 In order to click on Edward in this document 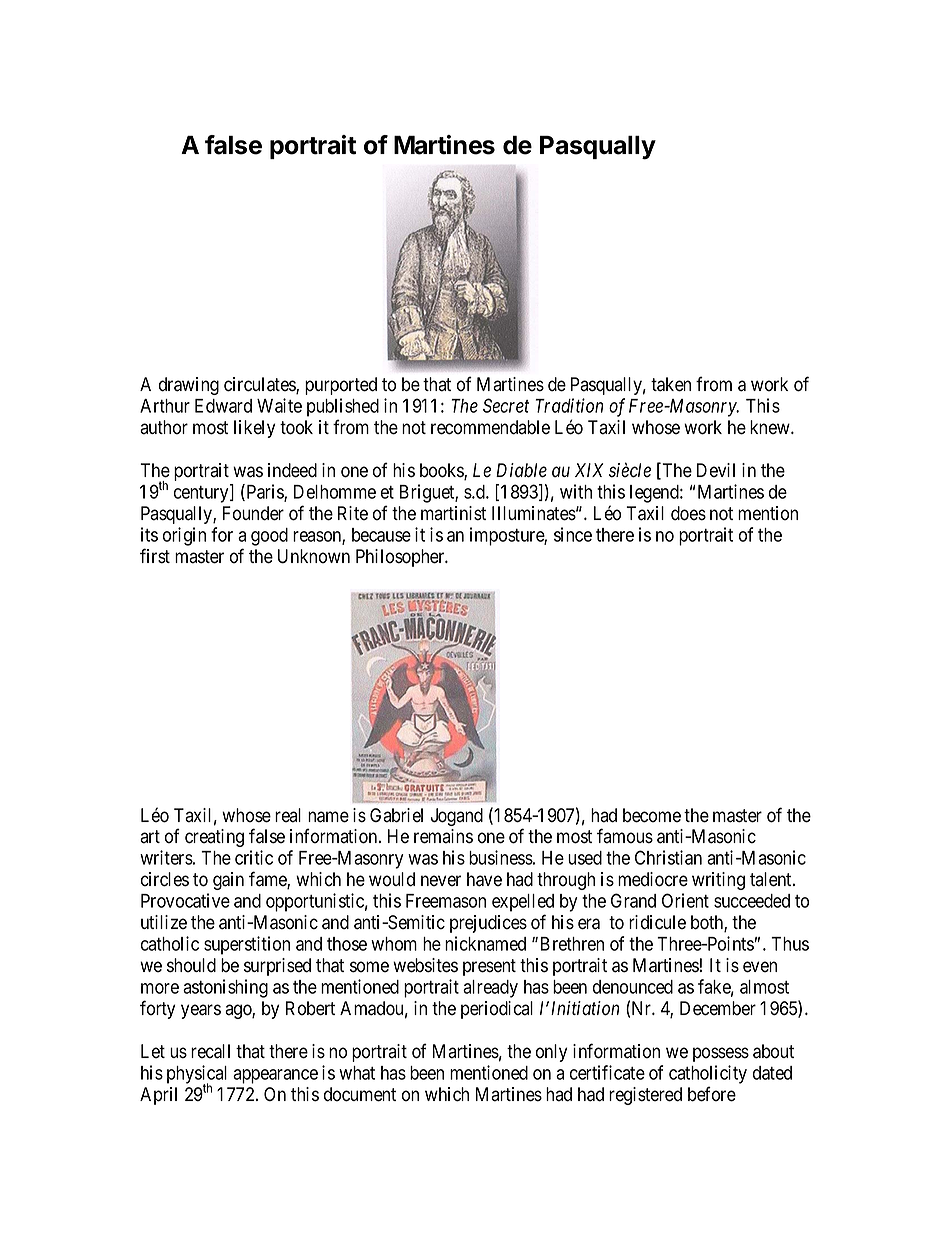, I will do `click(223, 406)`.
